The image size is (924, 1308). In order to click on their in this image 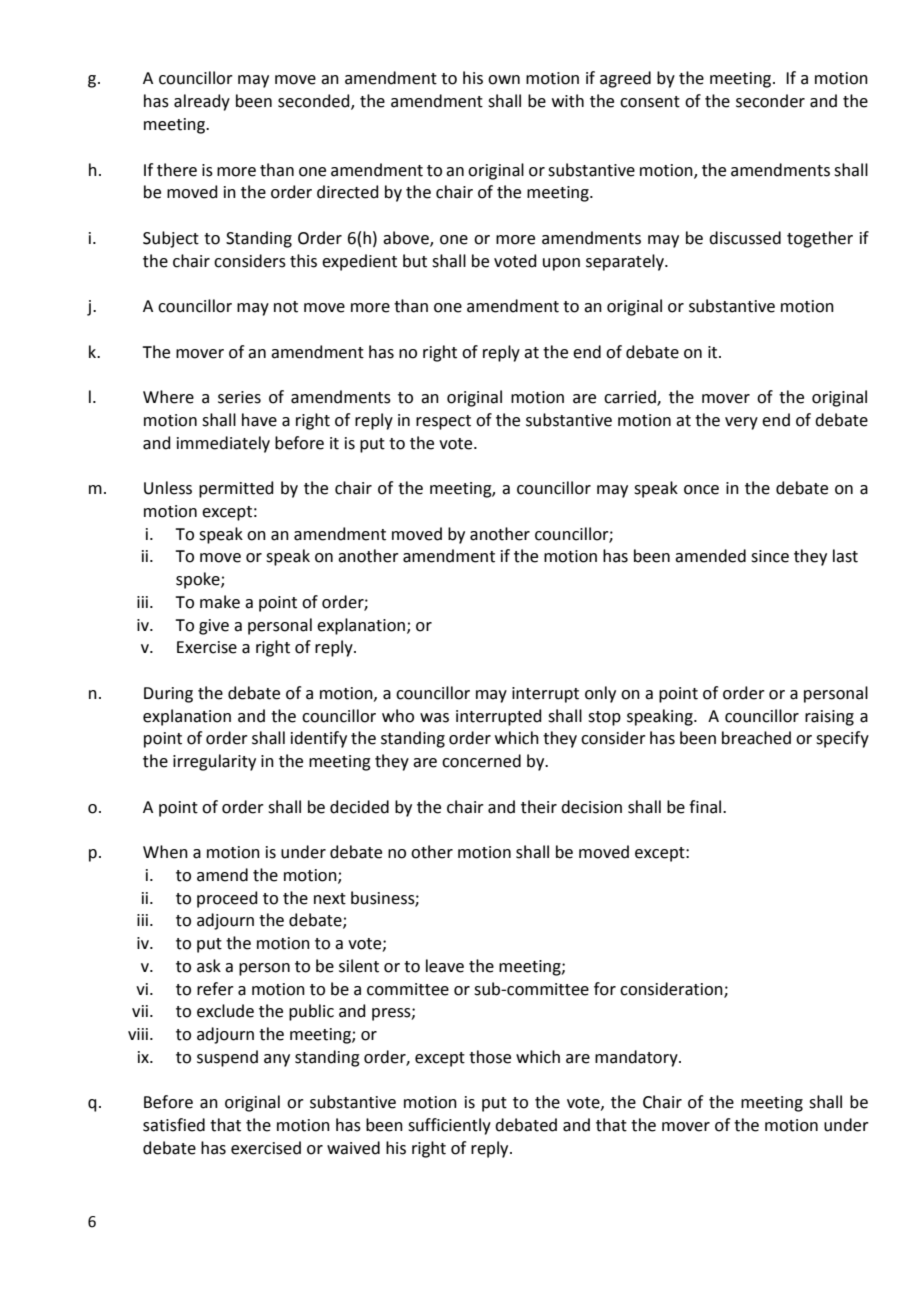, I will do `click(539, 807)`.
